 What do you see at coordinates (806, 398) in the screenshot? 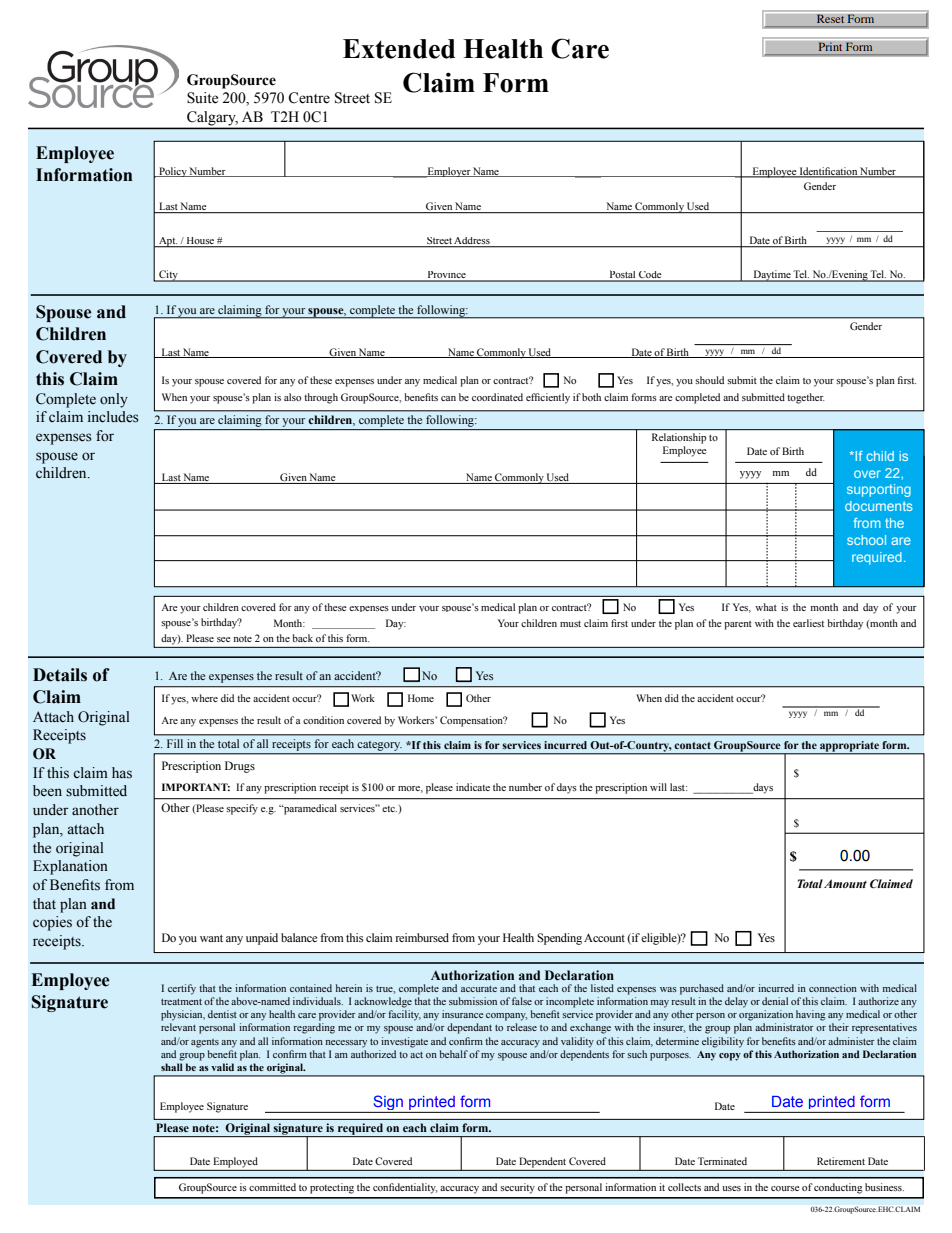
I see `together` at bounding box center [806, 398].
